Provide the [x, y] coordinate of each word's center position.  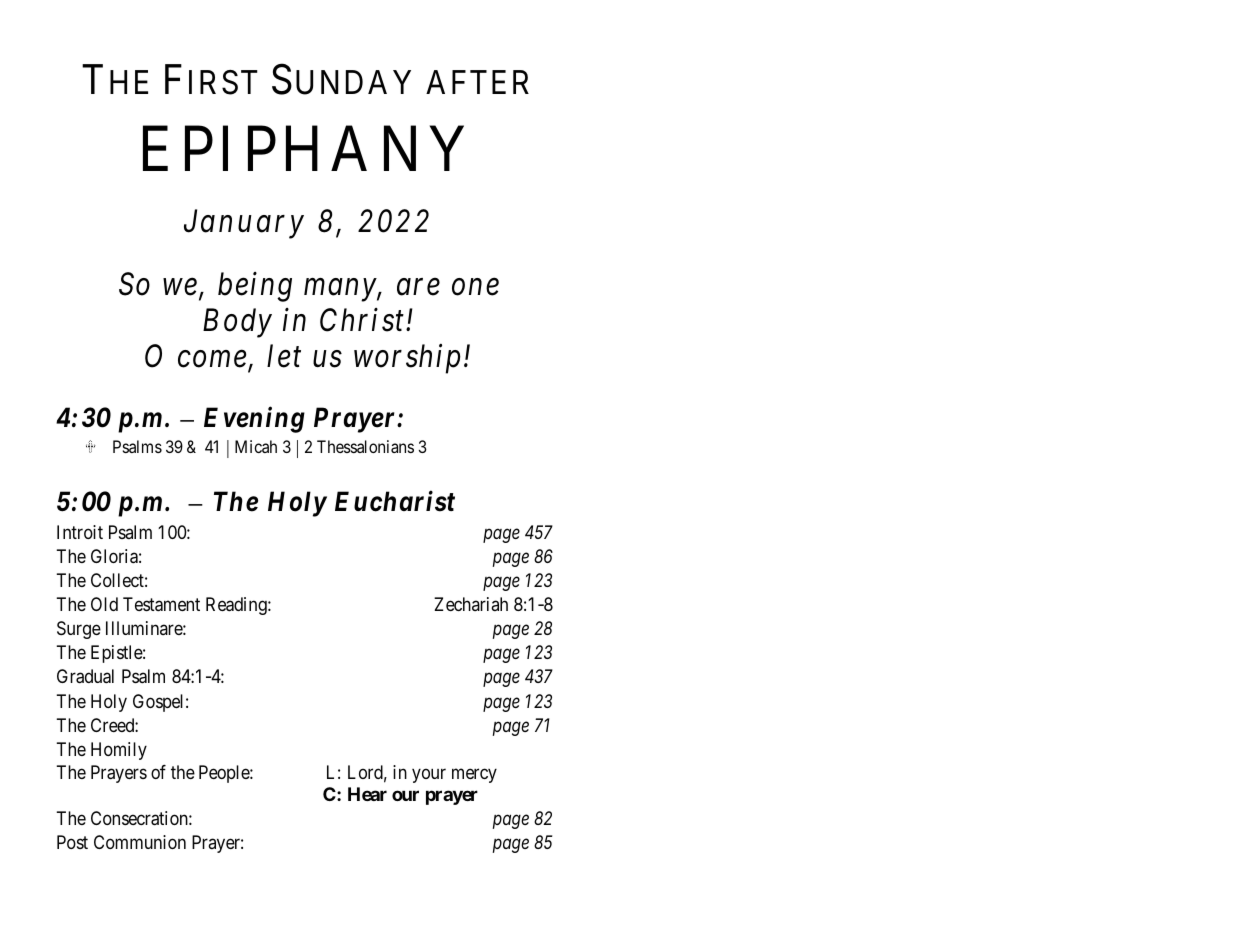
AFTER [477, 82]
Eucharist [395, 501]
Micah [256, 446]
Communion [140, 842]
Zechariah [471, 604]
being [255, 287]
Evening [254, 420]
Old [104, 604]
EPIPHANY [303, 149]
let [284, 356]
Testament [161, 604]
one [475, 288]
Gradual [85, 676]
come [212, 359]
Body [237, 323]
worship [407, 359]
